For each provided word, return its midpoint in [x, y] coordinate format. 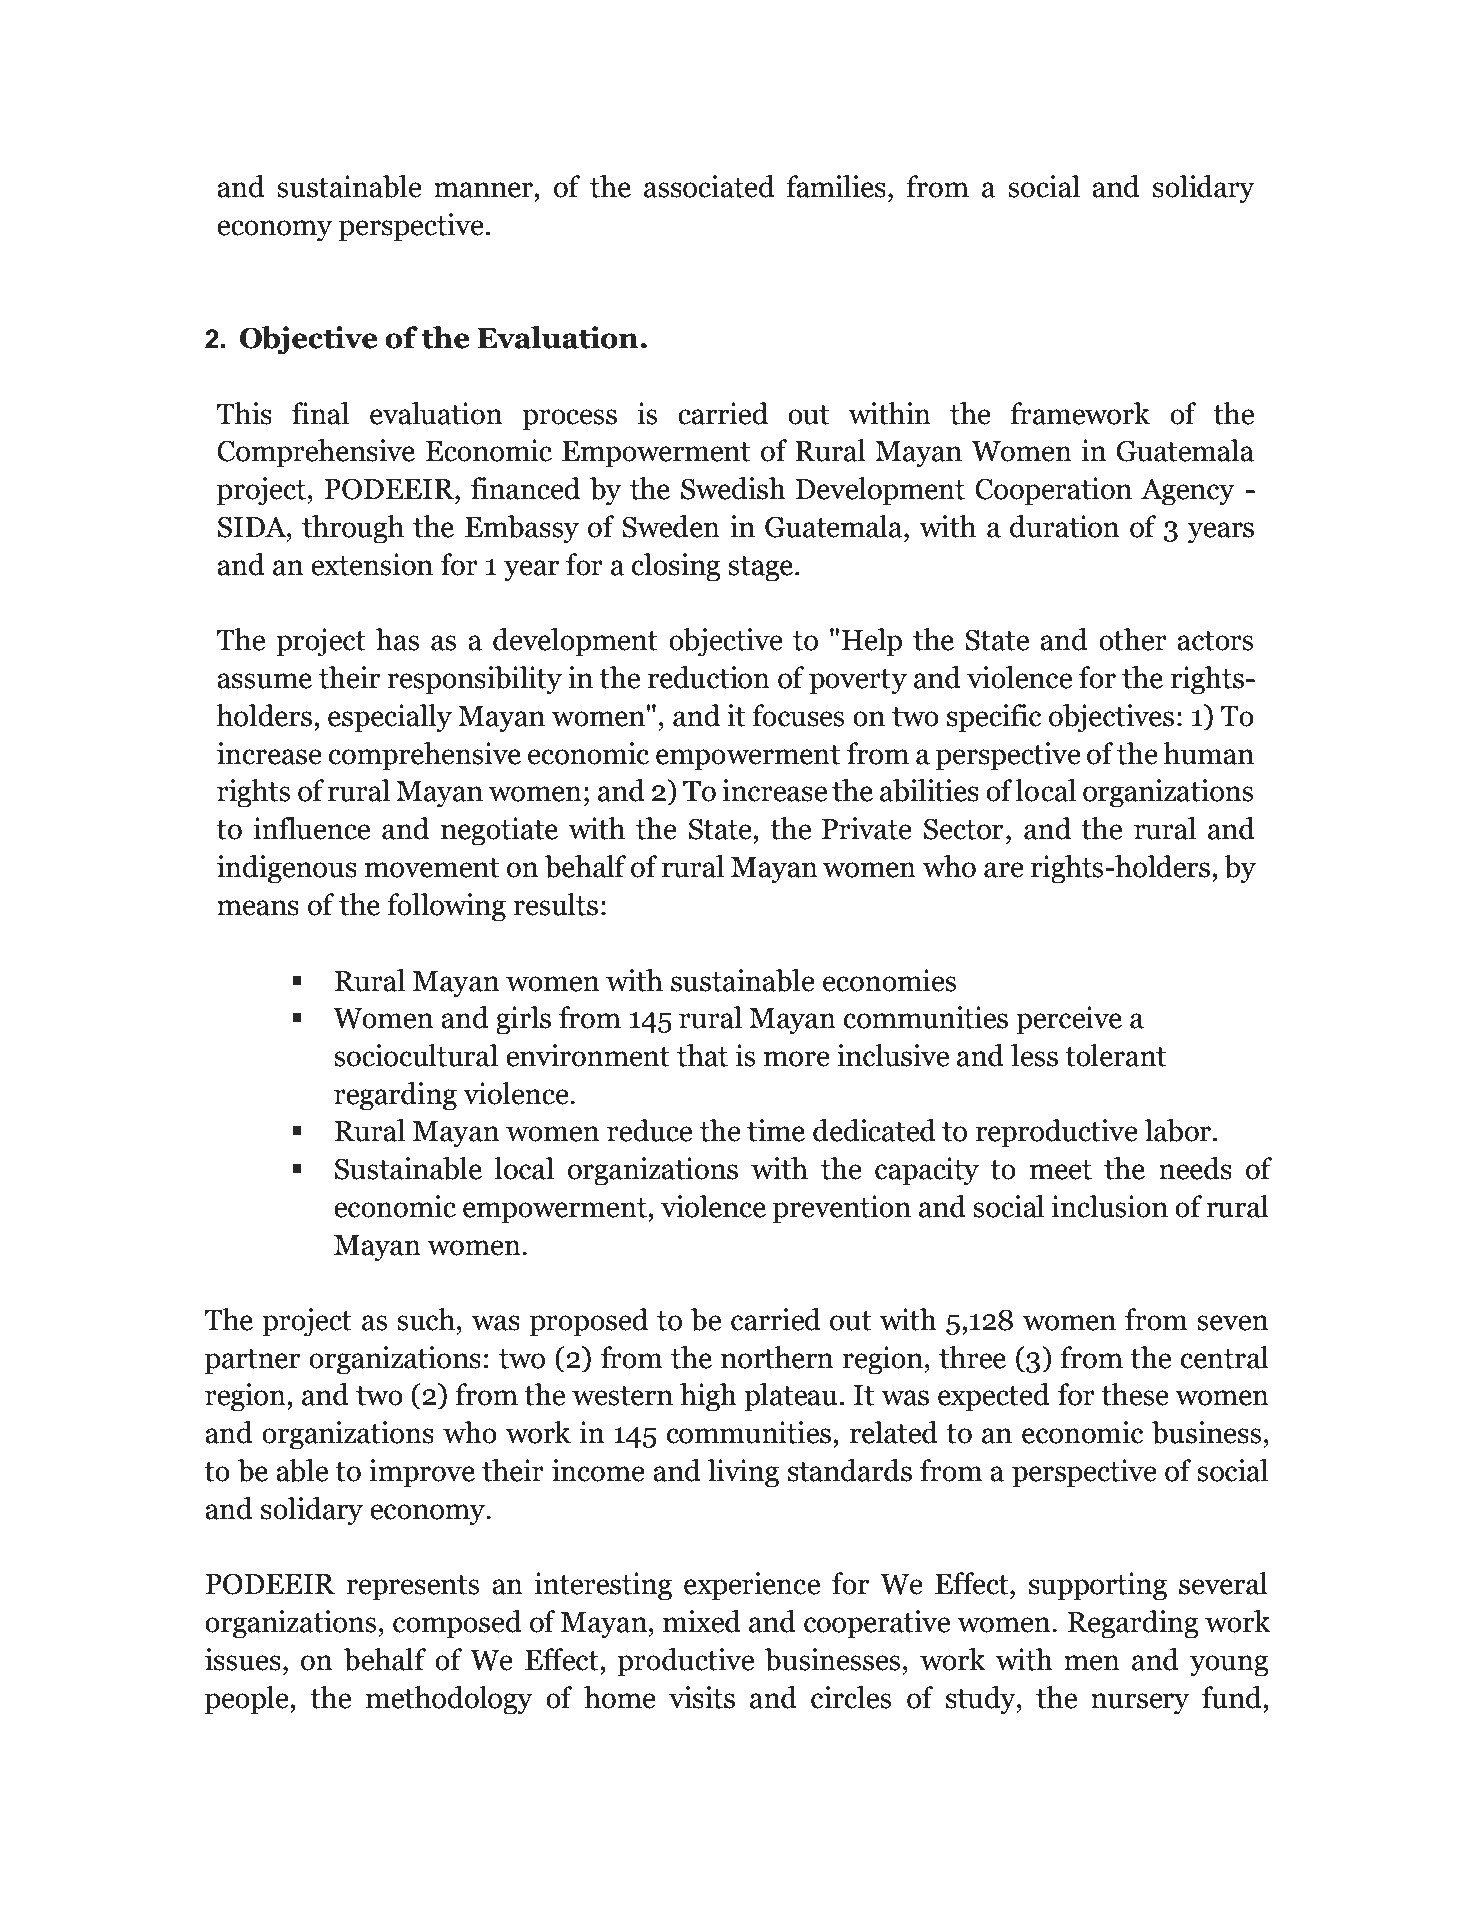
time [776, 1130]
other [1133, 639]
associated [709, 186]
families [836, 186]
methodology [449, 1700]
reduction [709, 677]
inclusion [1110, 1206]
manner [484, 190]
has [397, 639]
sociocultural [416, 1055]
